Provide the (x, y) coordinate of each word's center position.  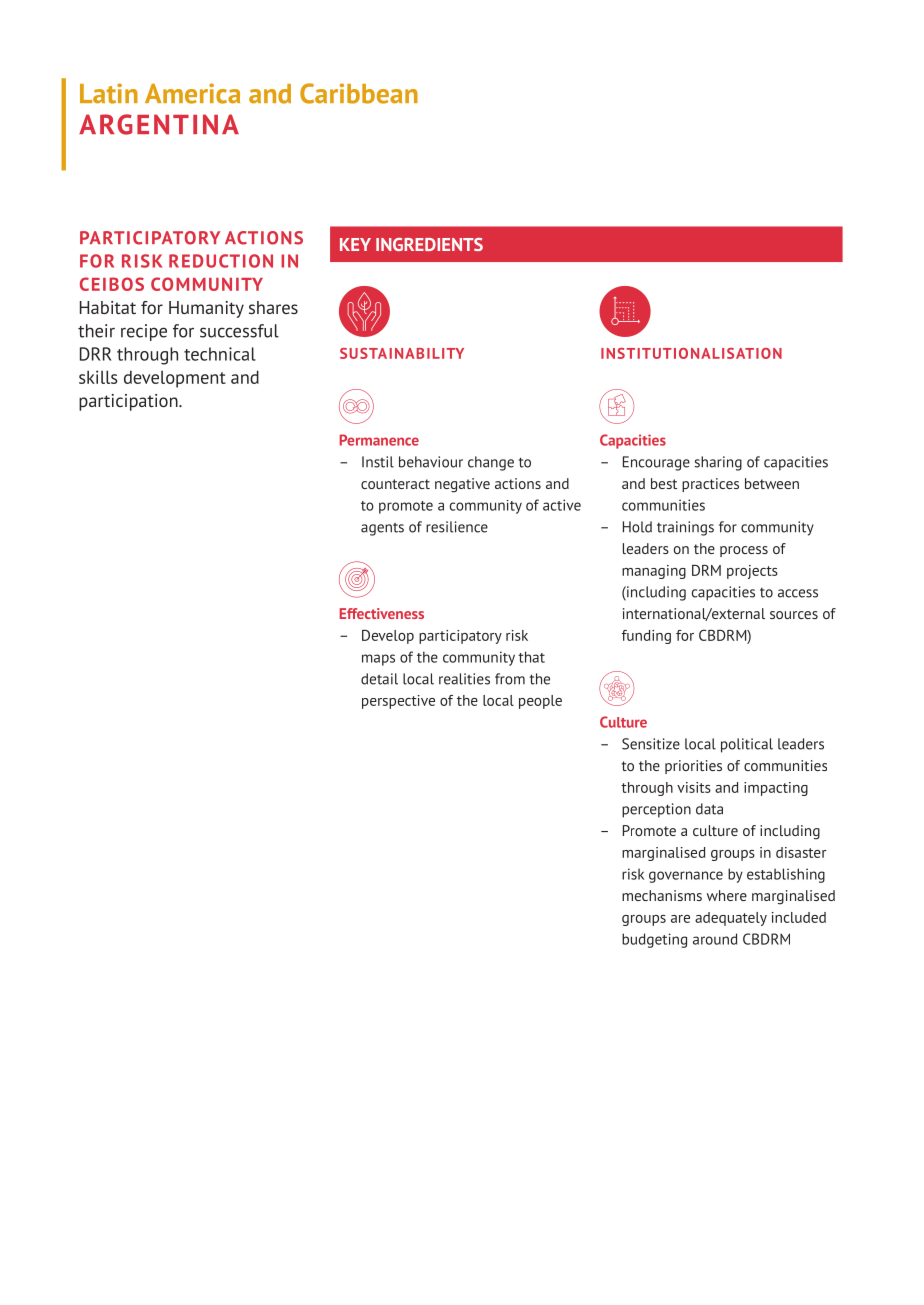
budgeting (654, 940)
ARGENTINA (159, 124)
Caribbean (359, 93)
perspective (398, 702)
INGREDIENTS (429, 244)
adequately (731, 919)
